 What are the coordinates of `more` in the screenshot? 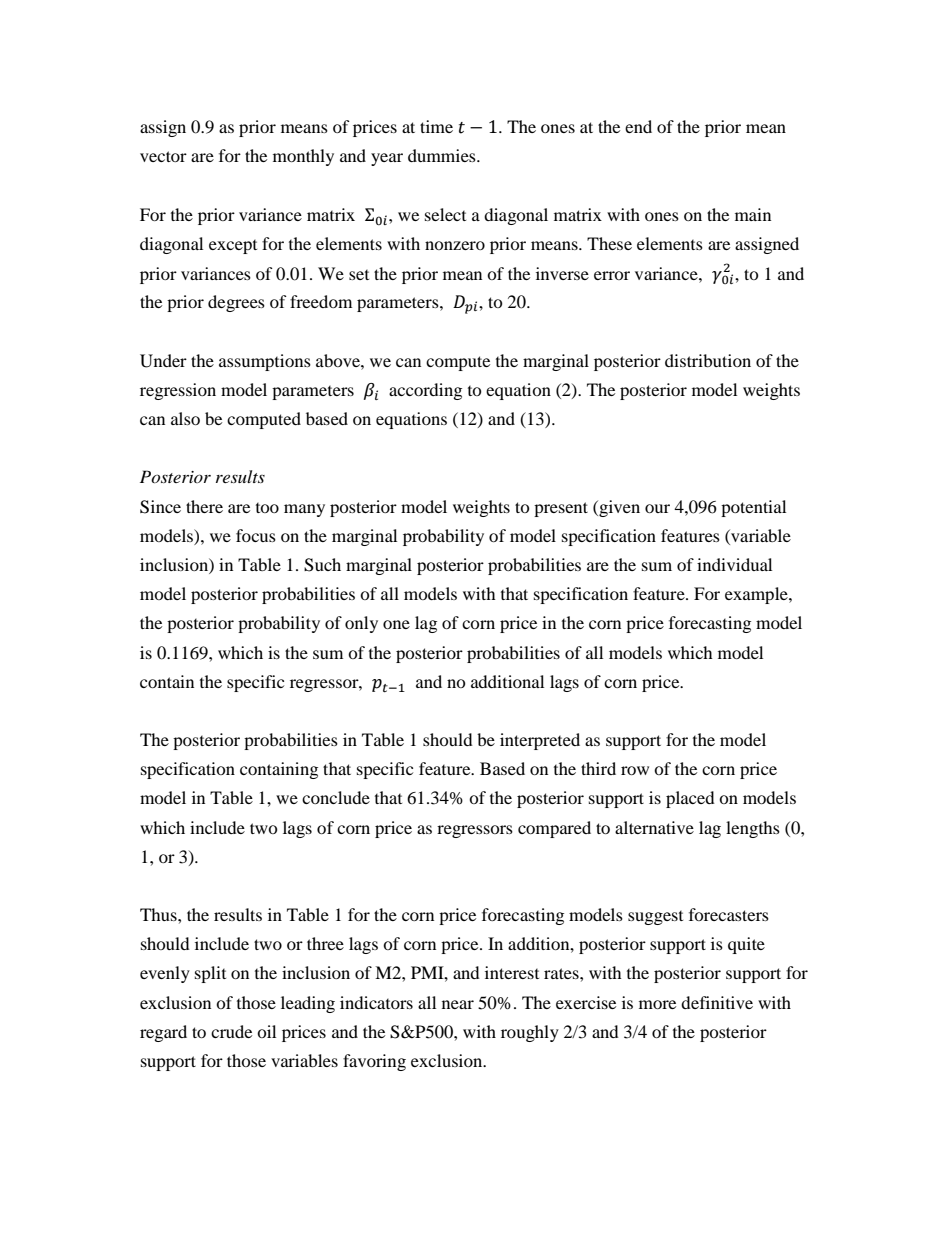 It's located at (657, 1004).
